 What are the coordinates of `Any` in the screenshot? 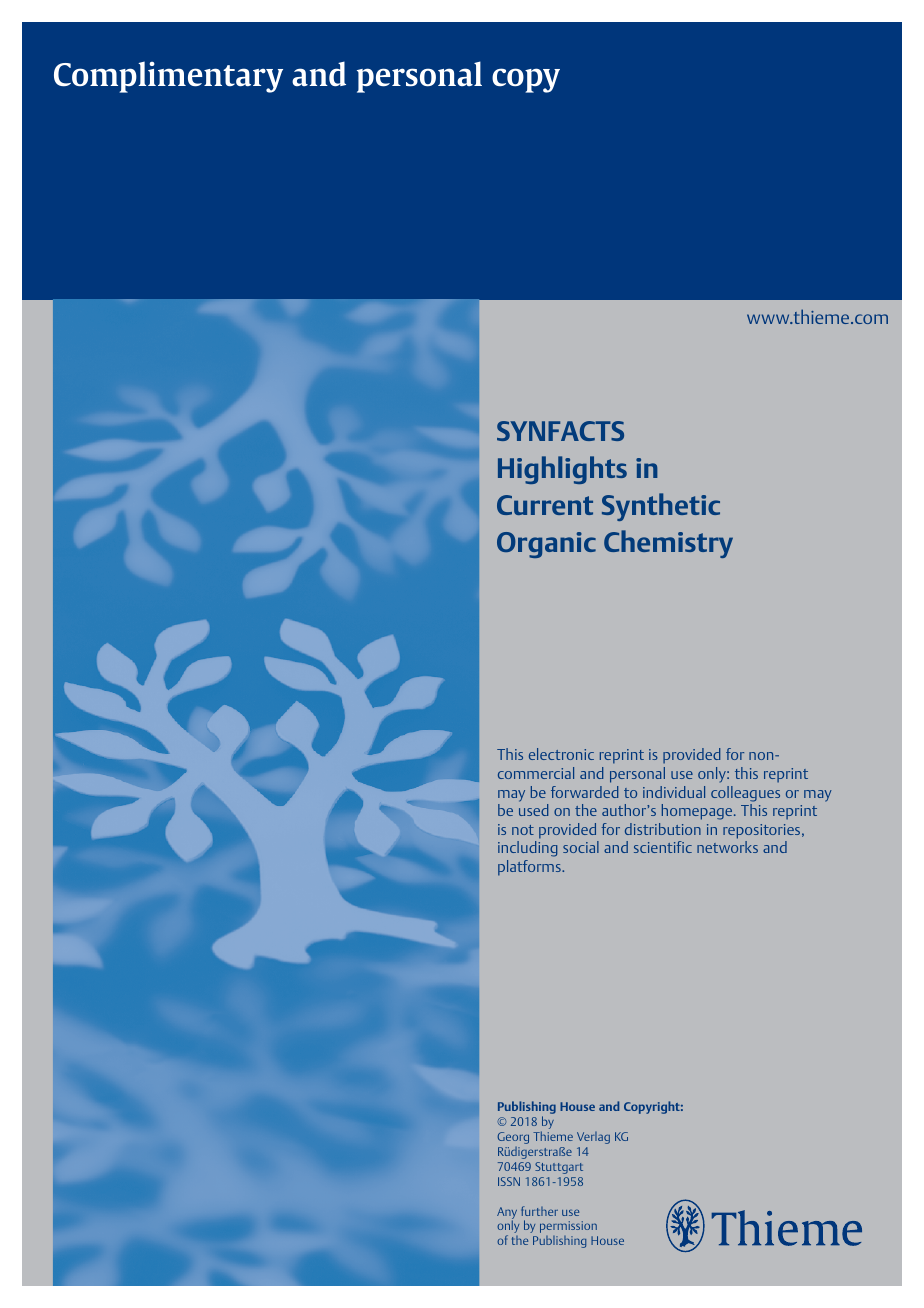 It's located at (507, 1214).
